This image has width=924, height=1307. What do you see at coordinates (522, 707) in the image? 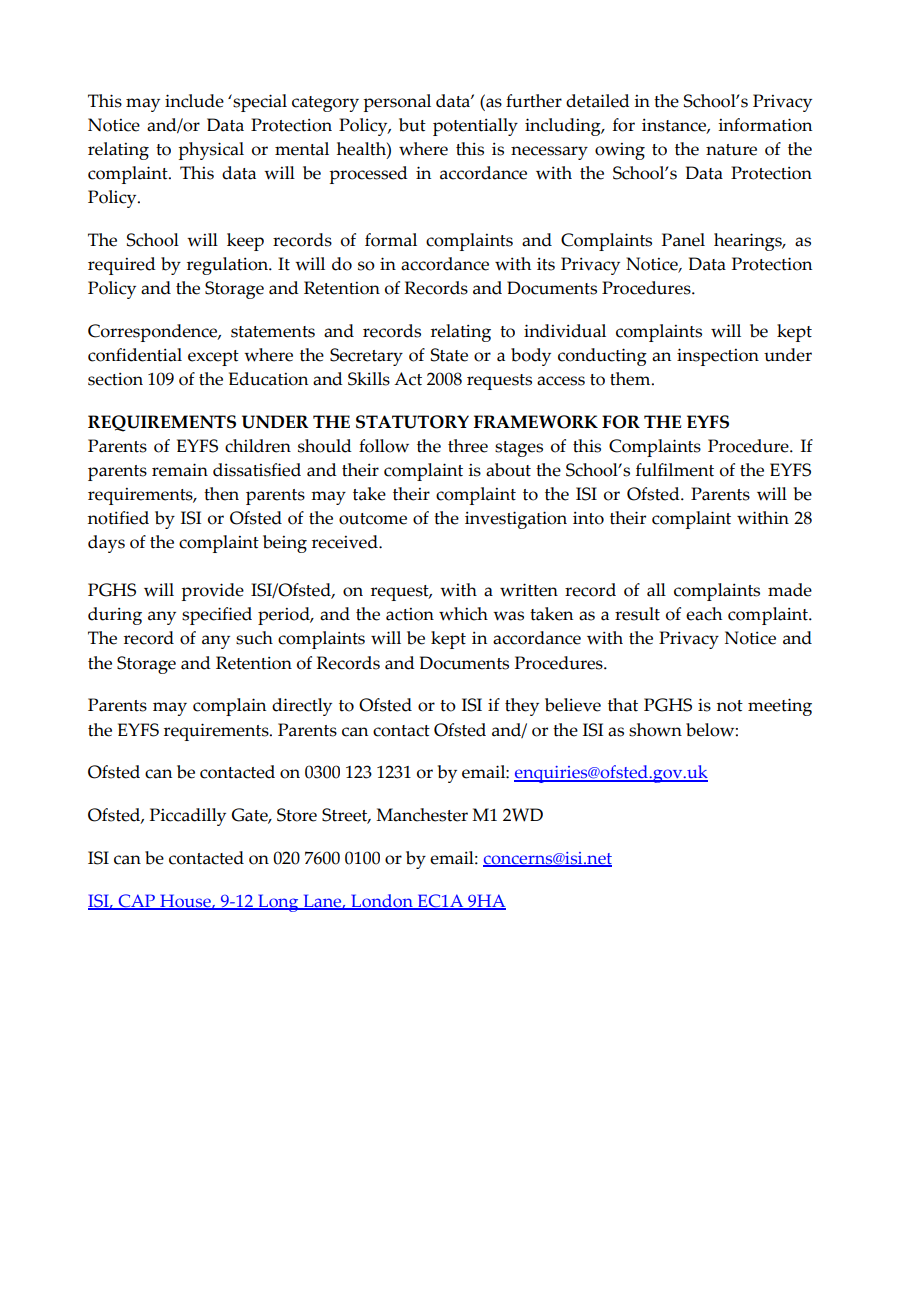
I see `they` at bounding box center [522, 707].
